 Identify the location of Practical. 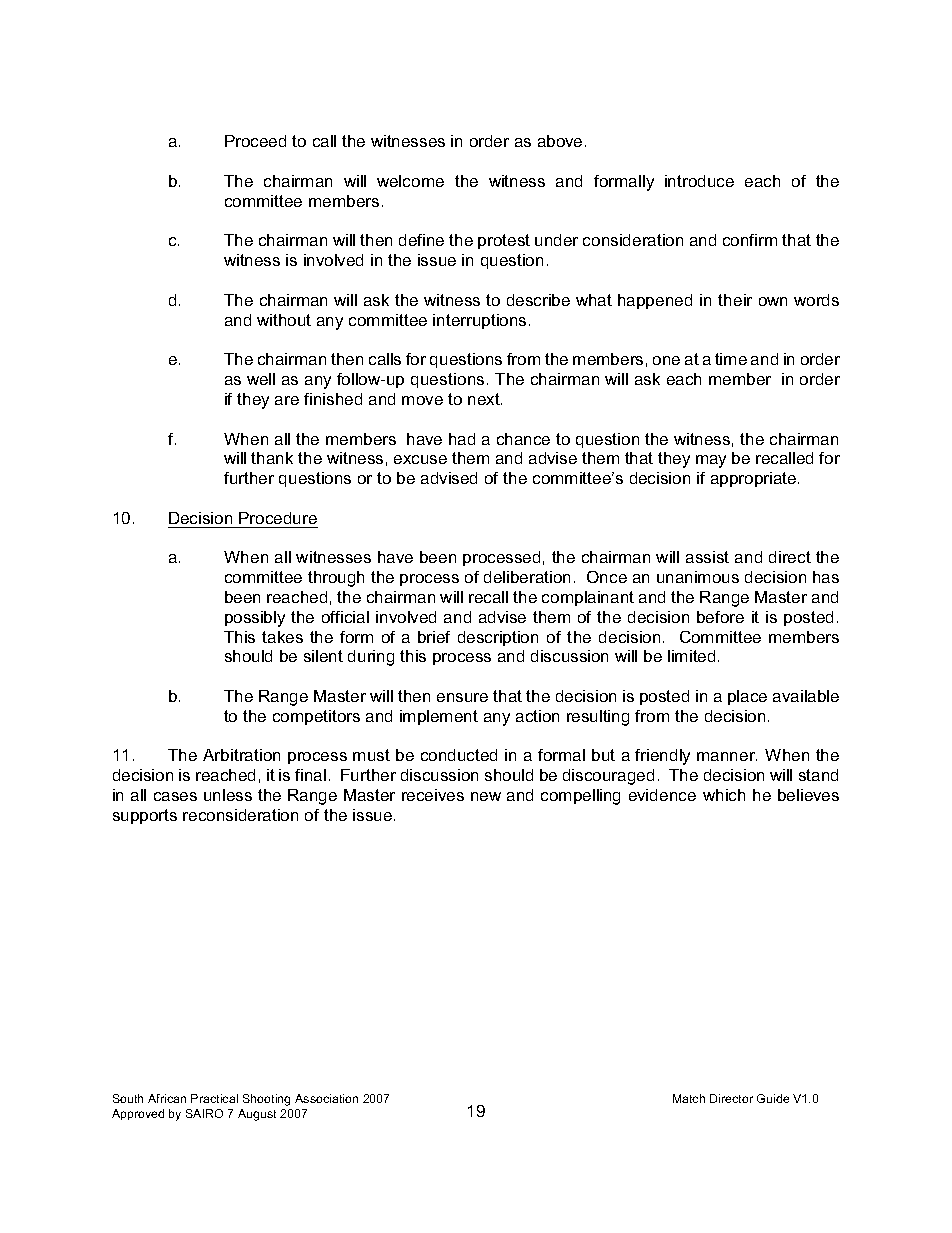
(214, 1098).
